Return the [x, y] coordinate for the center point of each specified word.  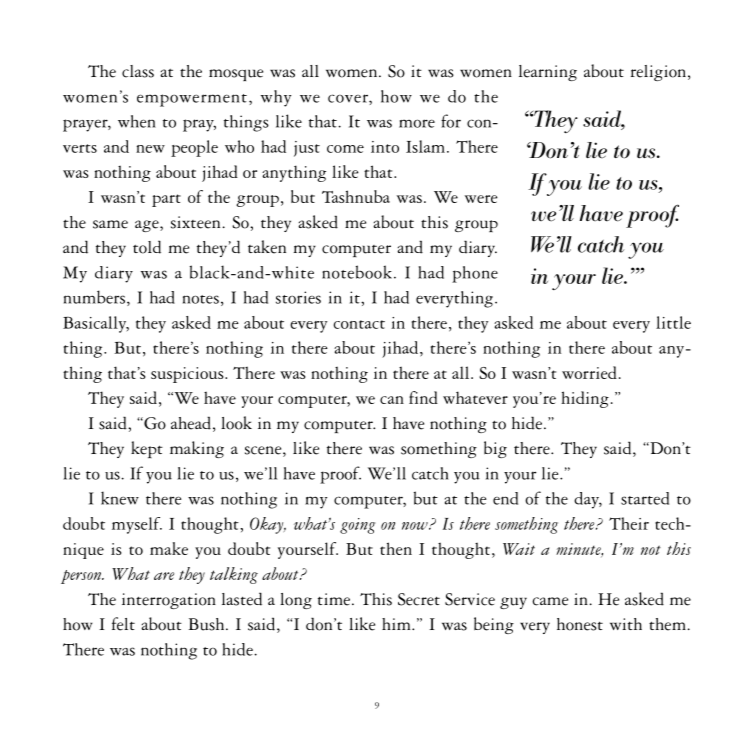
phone [475, 274]
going [357, 526]
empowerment [192, 100]
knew [120, 498]
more [417, 123]
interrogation [169, 601]
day [588, 500]
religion [660, 73]
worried [589, 372]
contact [359, 324]
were [481, 199]
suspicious [188, 375]
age [148, 226]
